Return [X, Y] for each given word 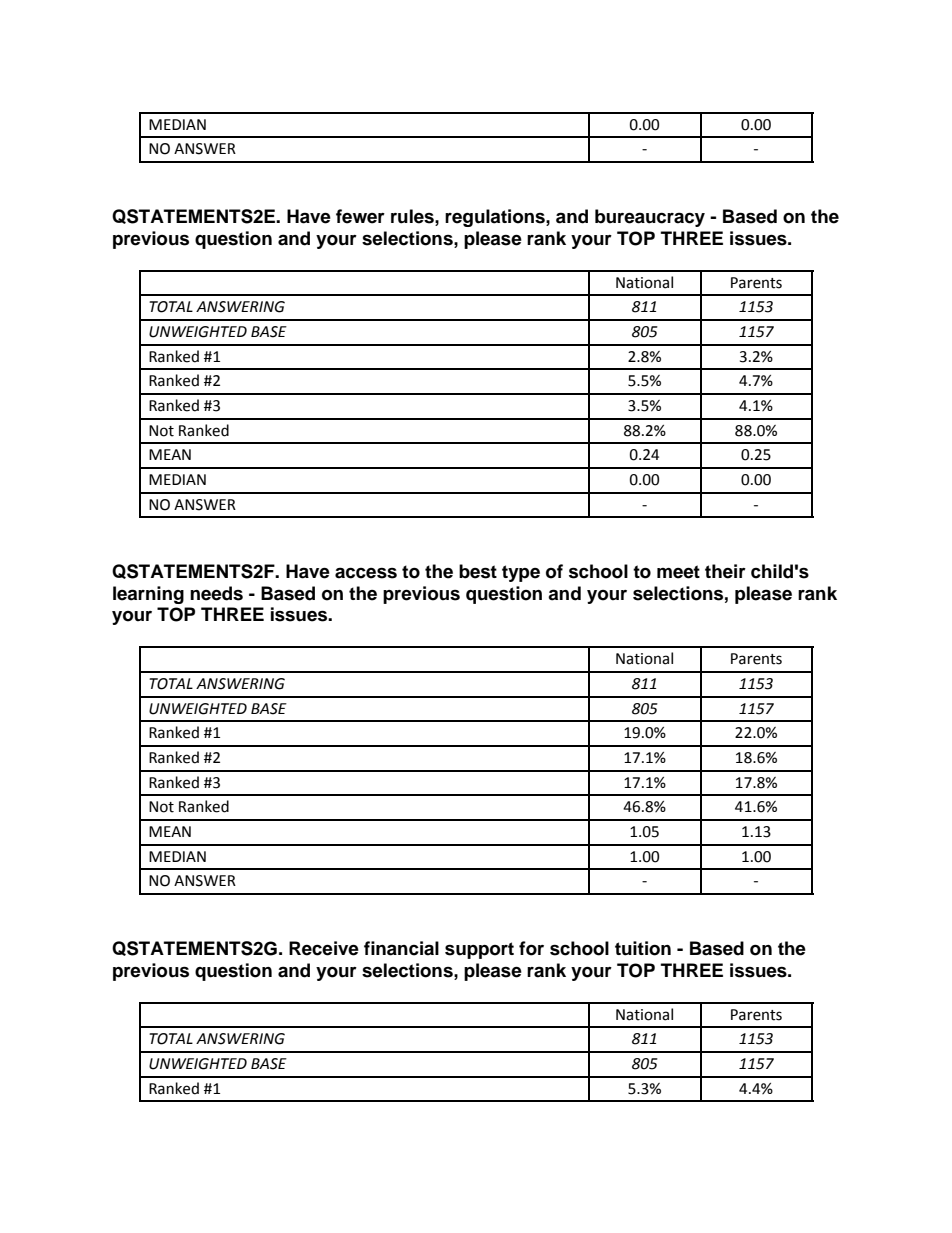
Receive [324, 948]
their [725, 571]
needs [216, 593]
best [478, 571]
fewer [360, 216]
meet [678, 572]
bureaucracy [650, 218]
